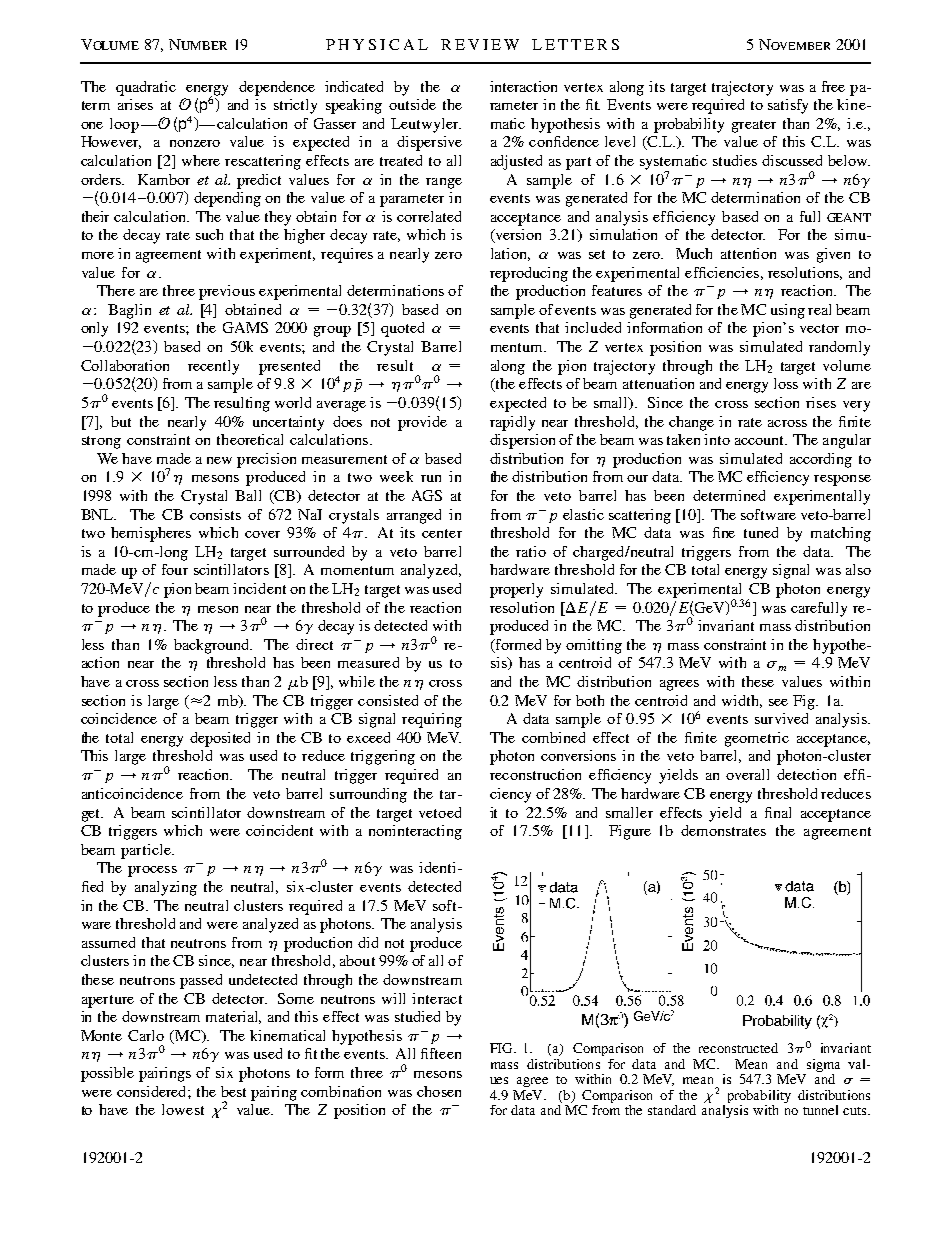  I want to click on dispersive, so click(429, 143).
